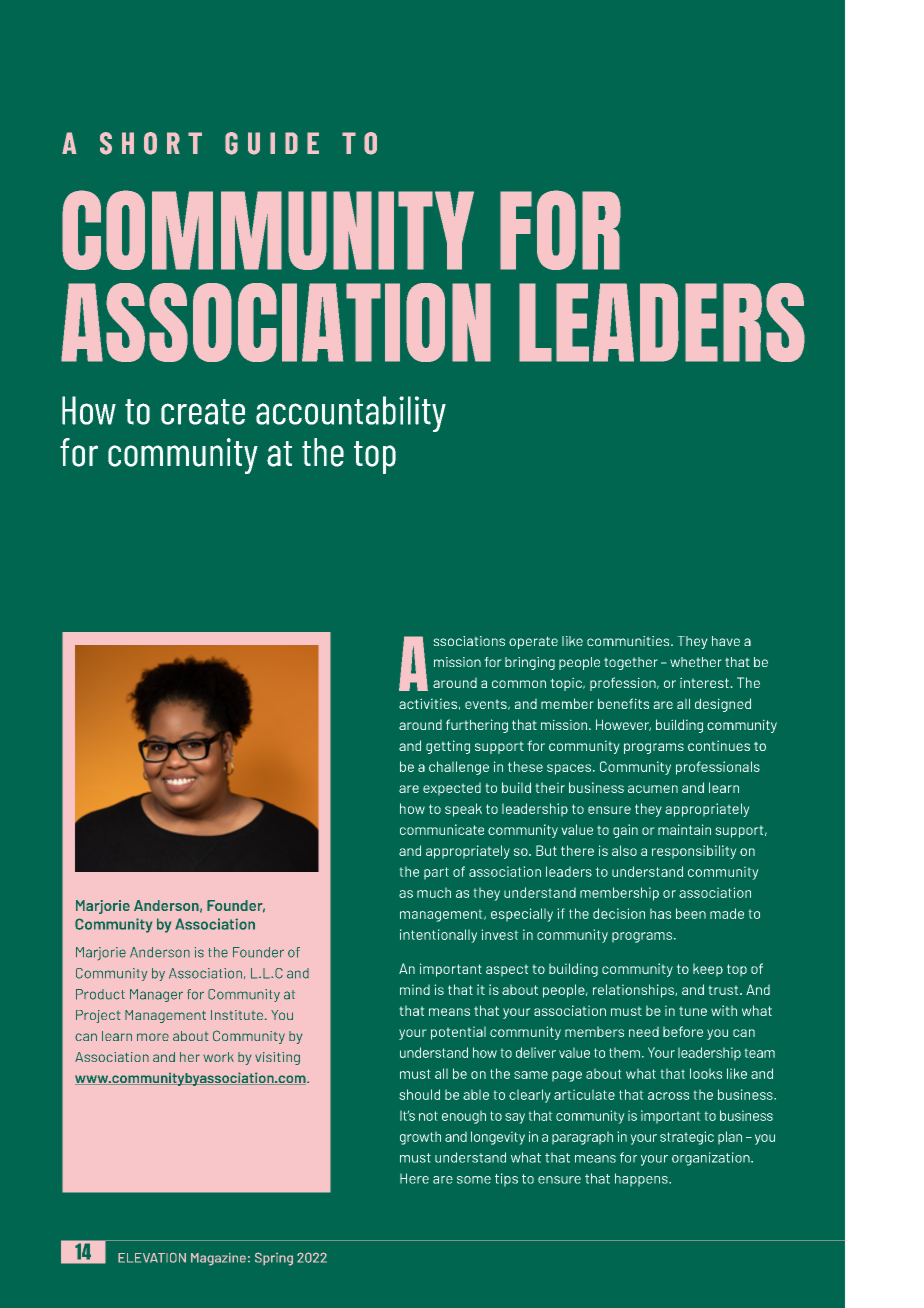 Image resolution: width=924 pixels, height=1308 pixels. Describe the element at coordinates (726, 641) in the screenshot. I see `have` at that location.
